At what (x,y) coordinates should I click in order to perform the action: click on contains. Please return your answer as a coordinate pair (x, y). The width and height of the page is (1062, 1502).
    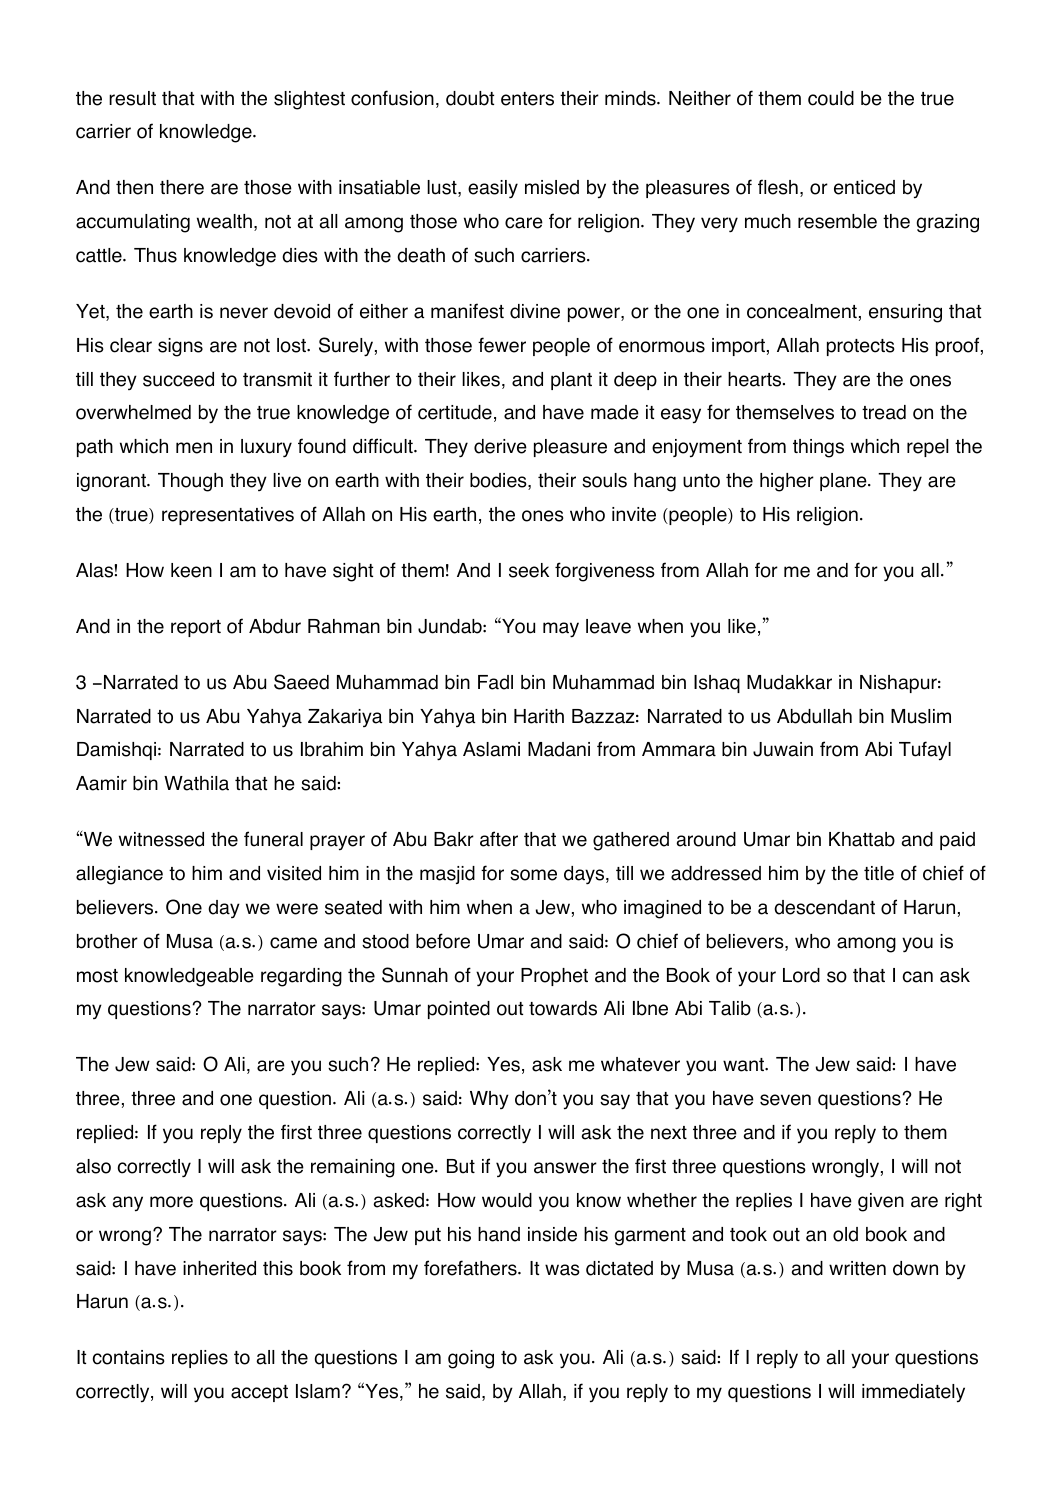
    Looking at the image, I should click on (129, 1357).
